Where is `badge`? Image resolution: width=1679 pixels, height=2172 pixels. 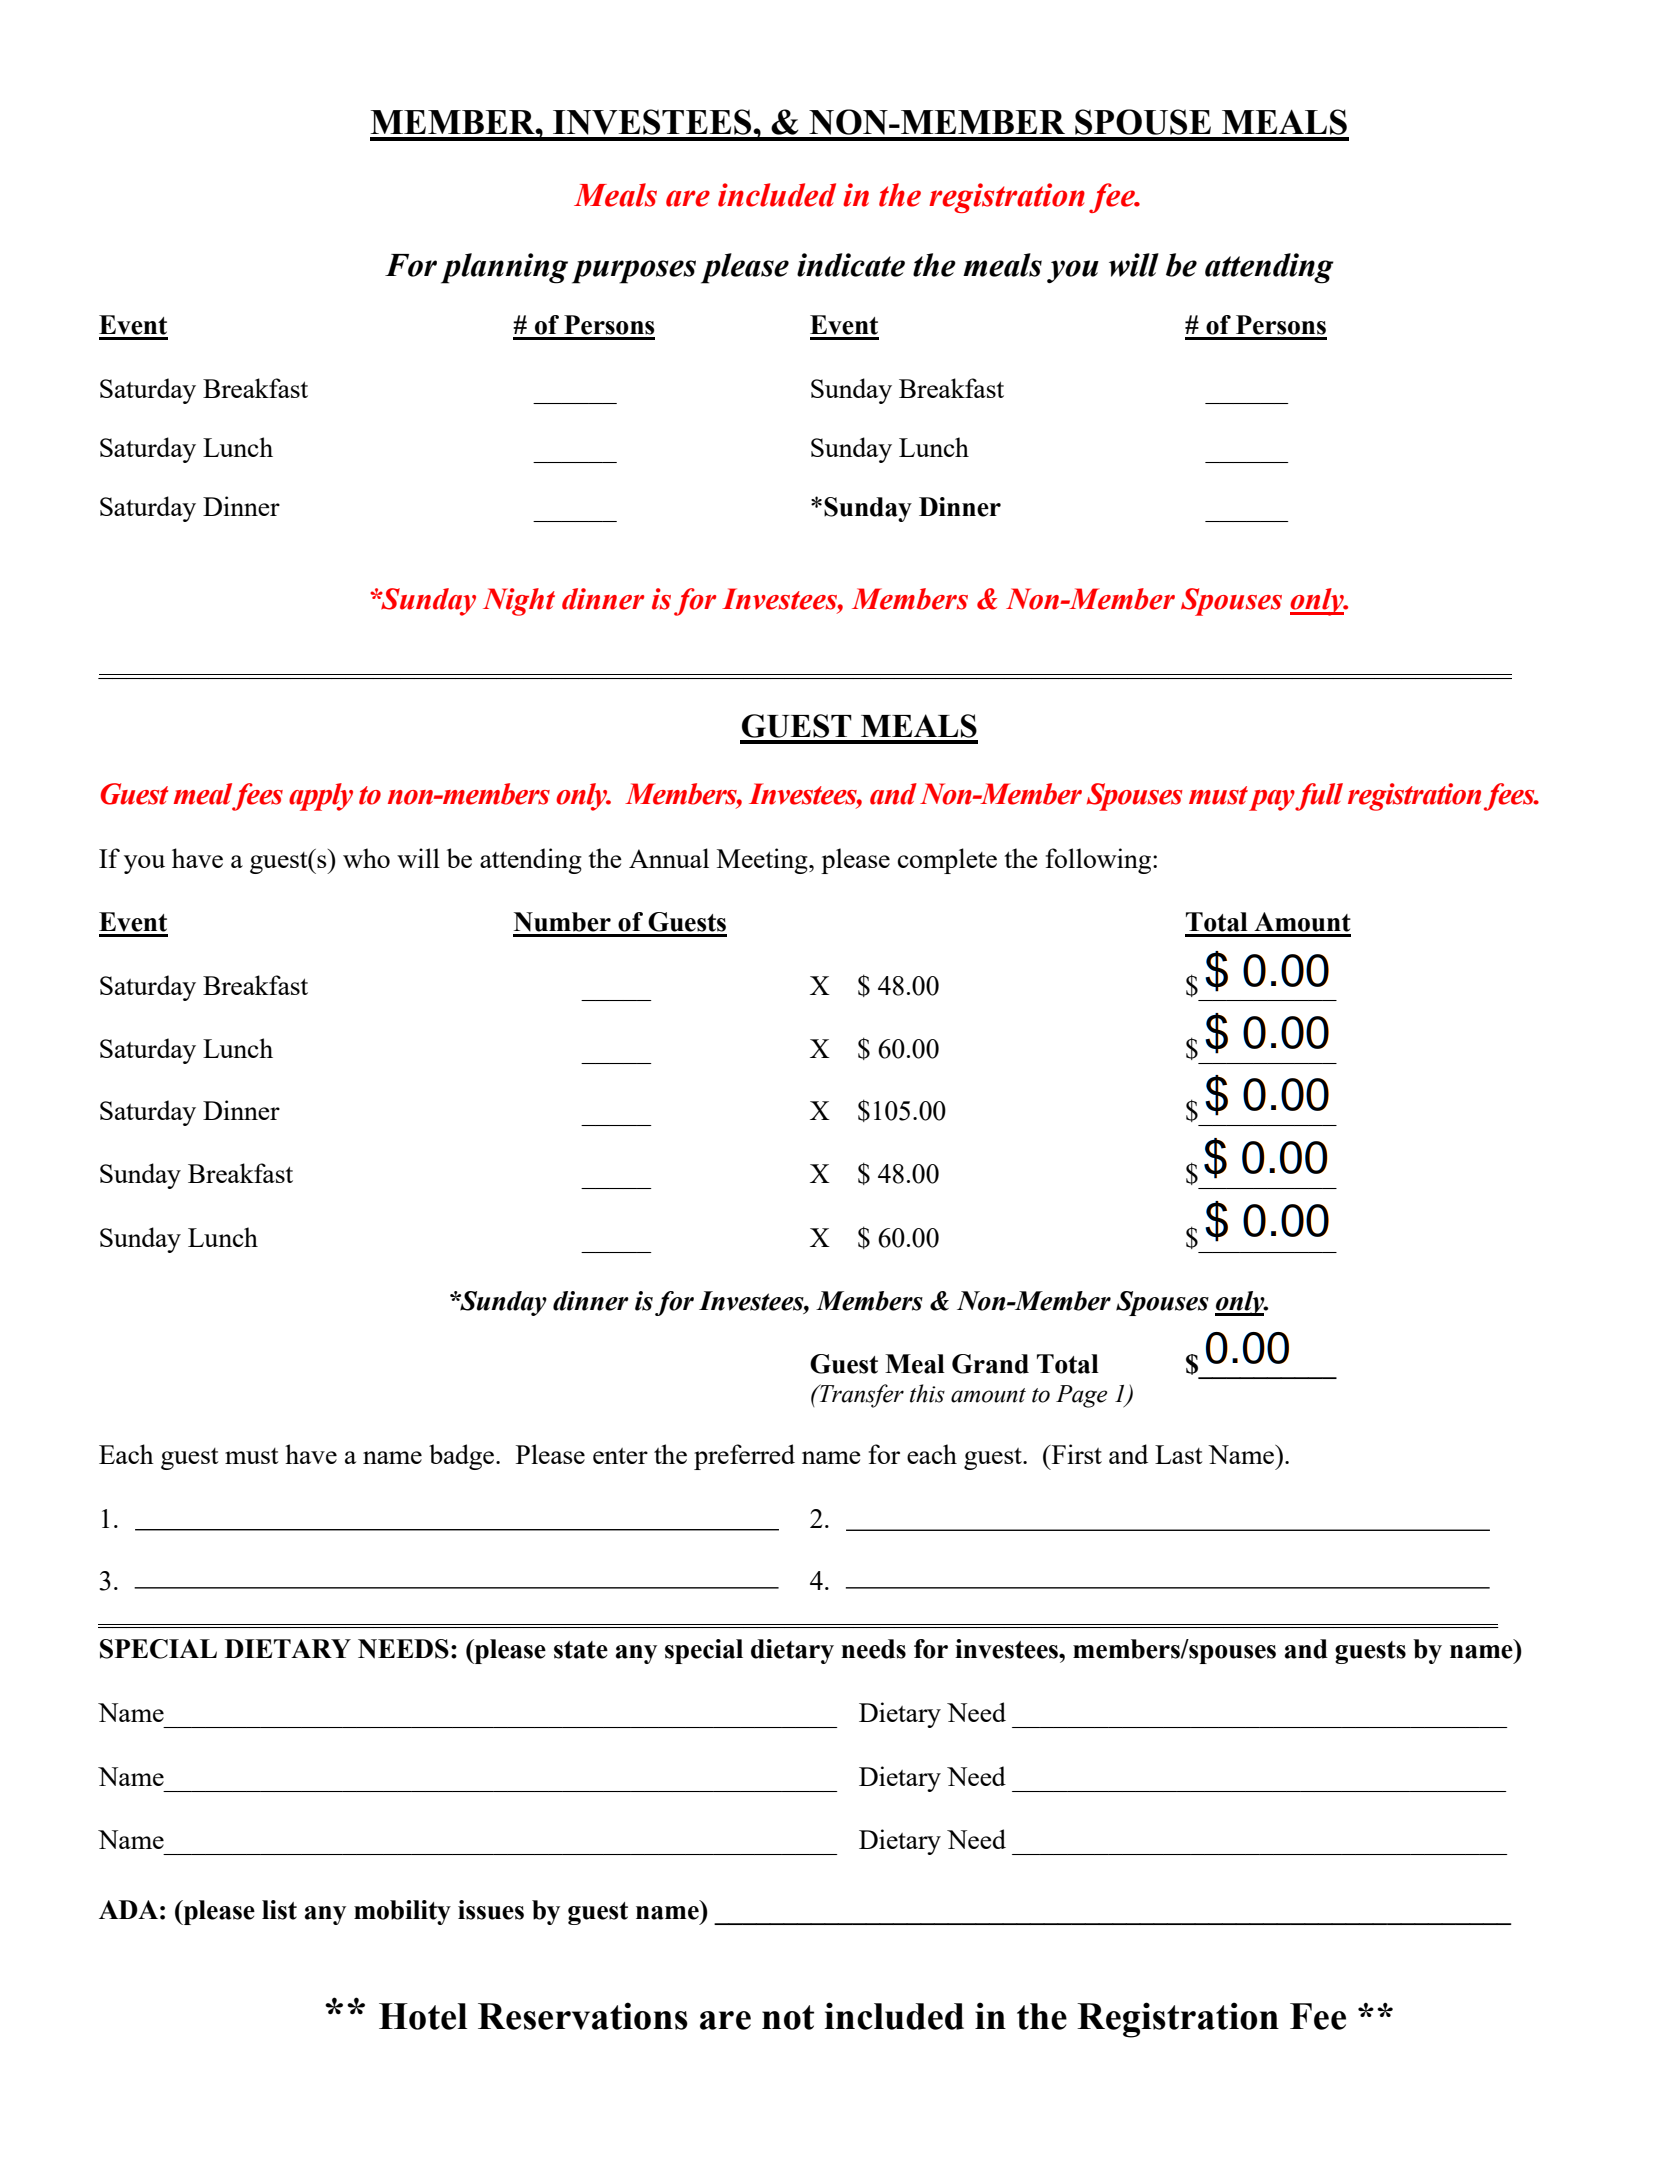
badge is located at coordinates (463, 1457).
